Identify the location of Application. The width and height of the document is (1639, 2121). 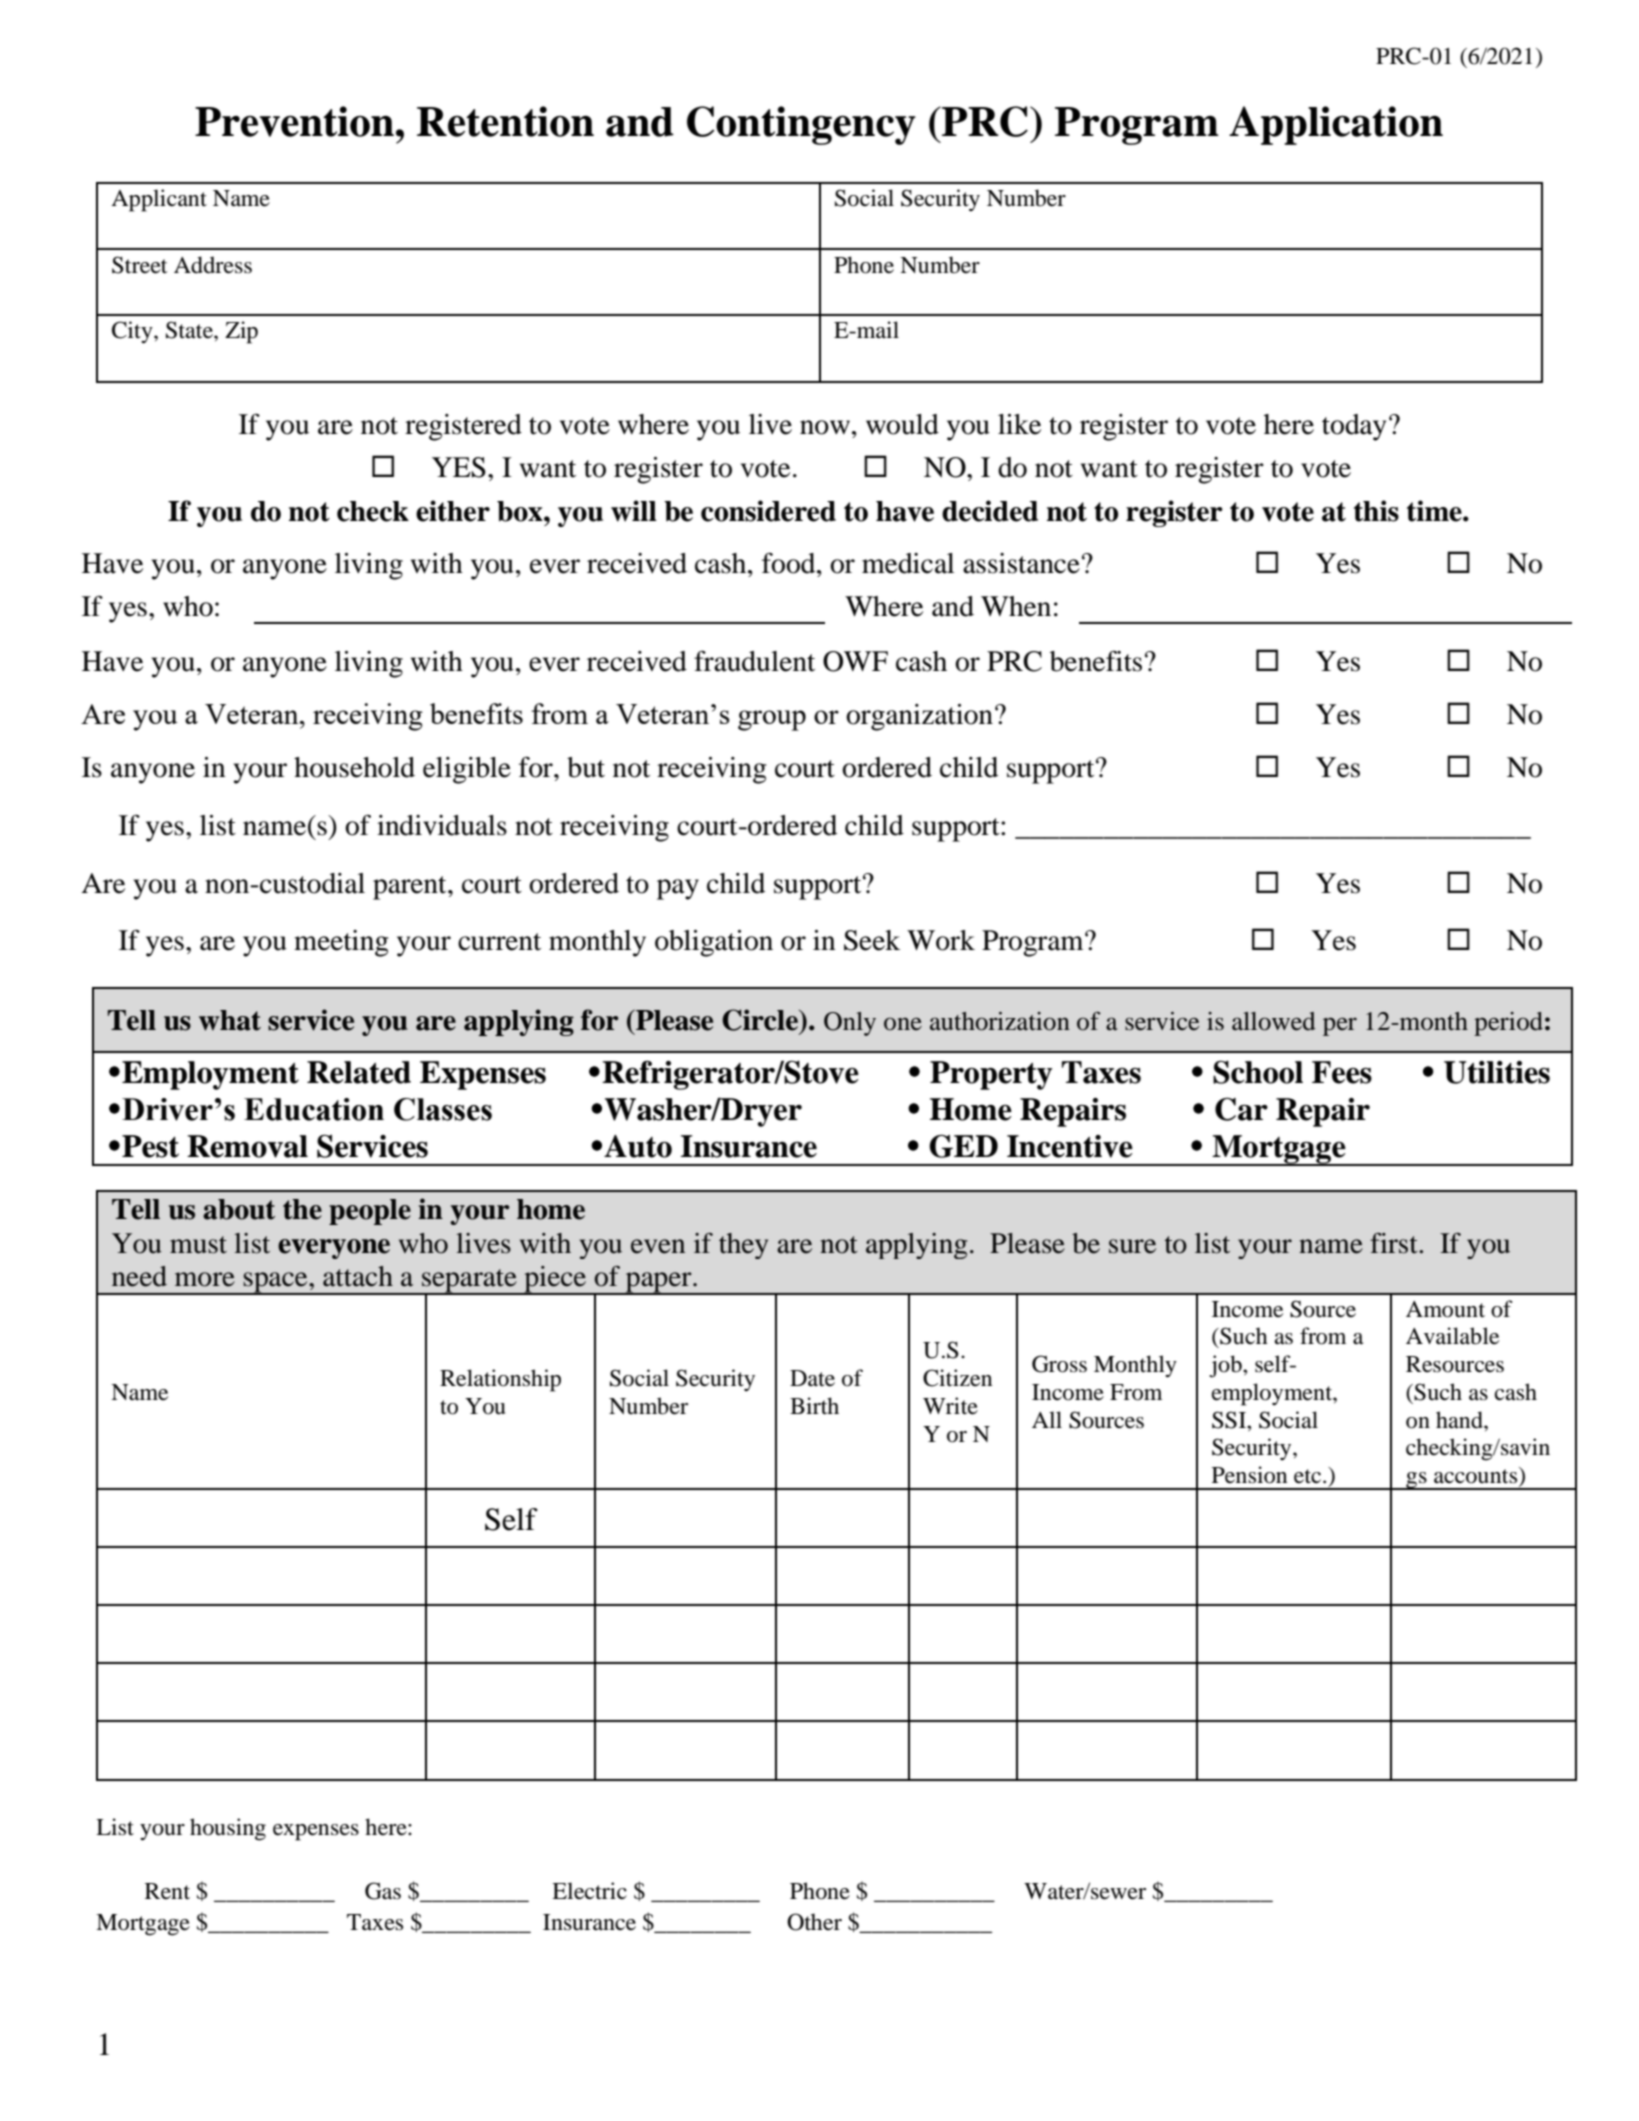
(1336, 125).
